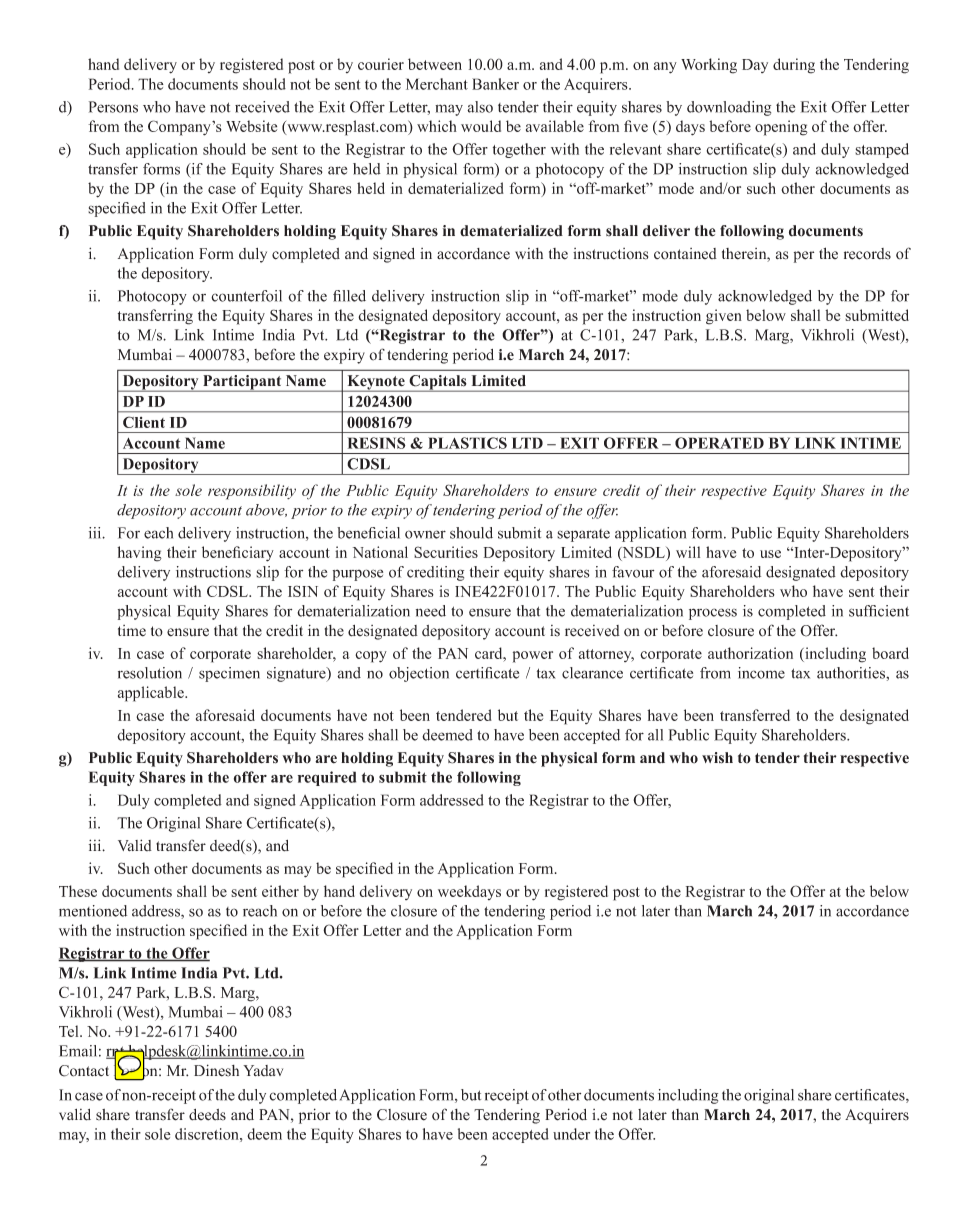 This screenshot has height=1232, width=968. I want to click on Dinesh, so click(216, 1070).
